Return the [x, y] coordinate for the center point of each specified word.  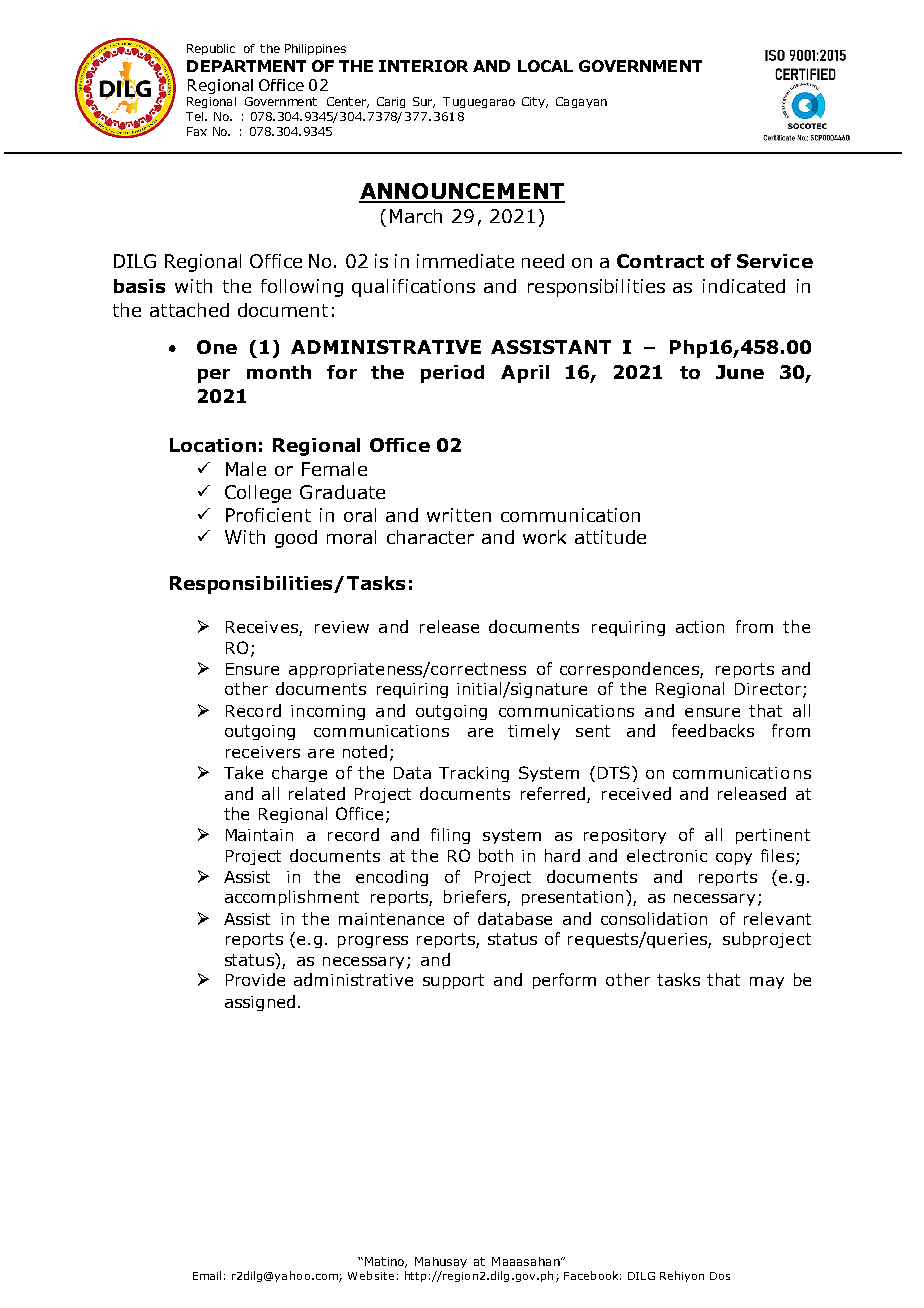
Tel [196, 116]
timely [534, 732]
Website [371, 1275]
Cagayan [581, 102]
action [700, 627]
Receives [263, 628]
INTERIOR [423, 66]
